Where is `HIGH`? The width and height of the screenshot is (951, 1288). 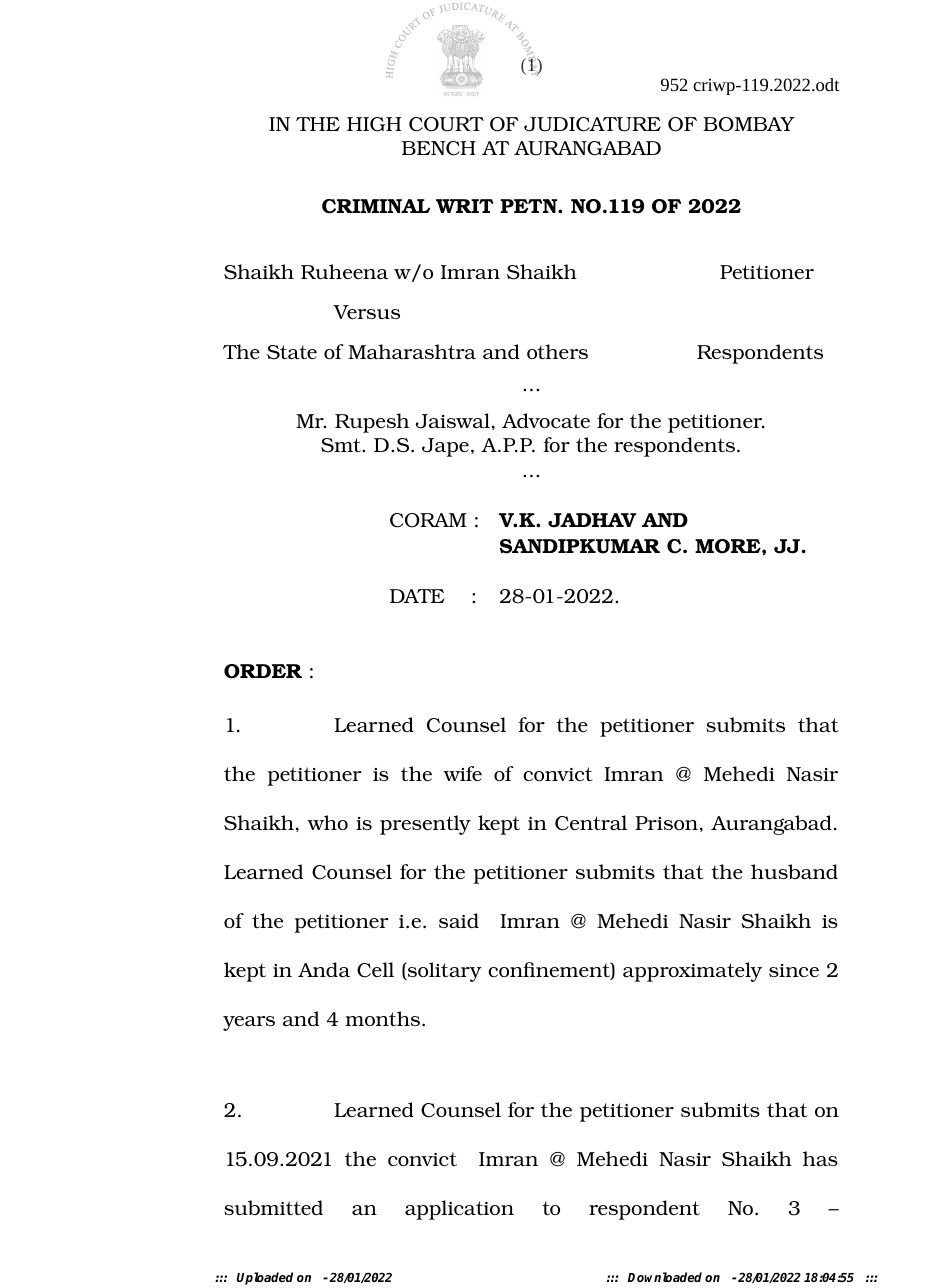
HIGH is located at coordinates (374, 124).
